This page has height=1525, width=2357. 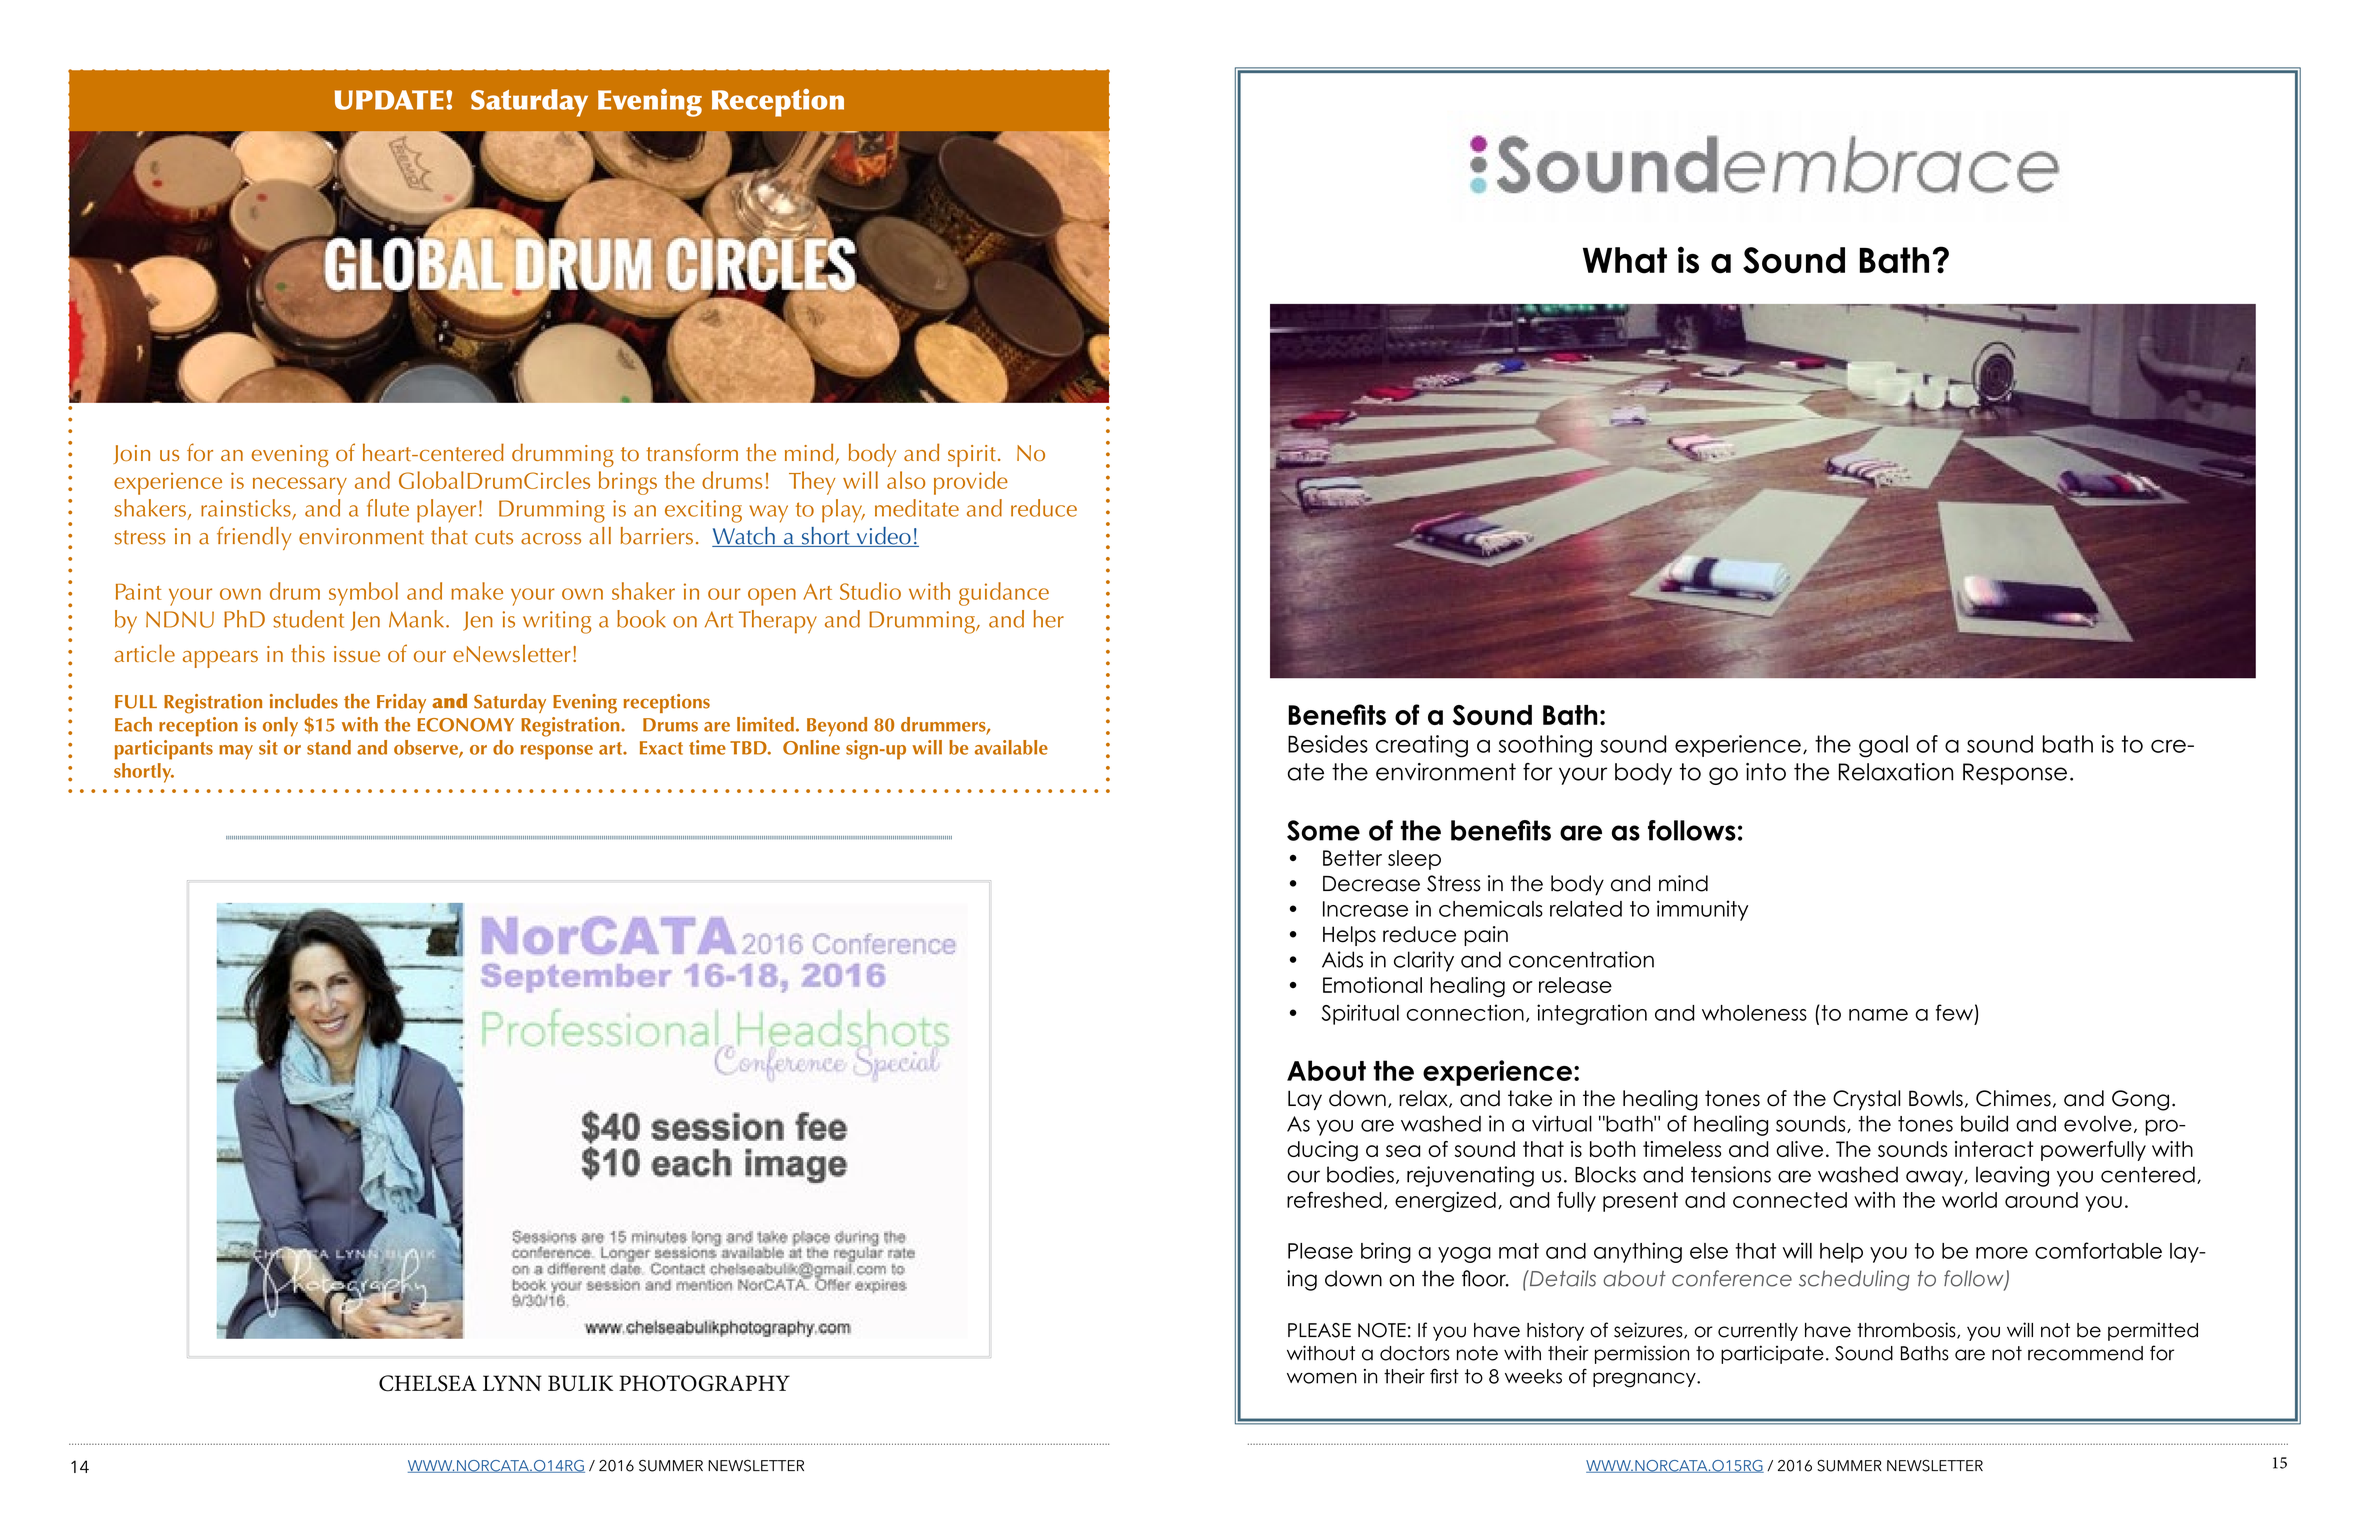 What do you see at coordinates (329, 747) in the page?
I see `stand` at bounding box center [329, 747].
